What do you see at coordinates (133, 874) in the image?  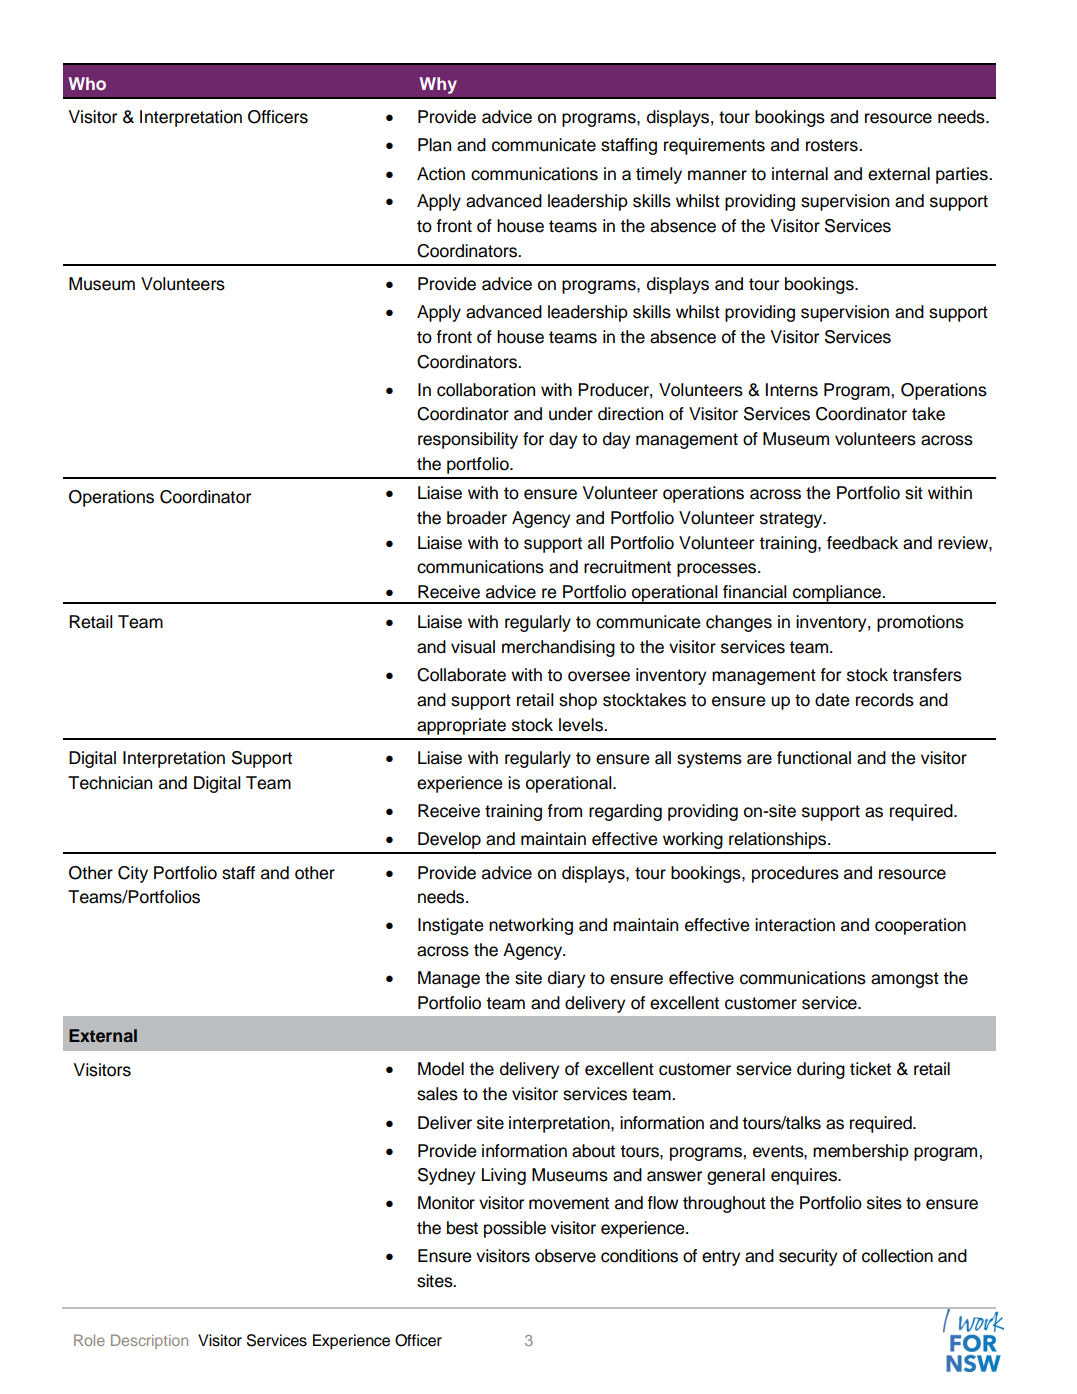 I see `City` at bounding box center [133, 874].
